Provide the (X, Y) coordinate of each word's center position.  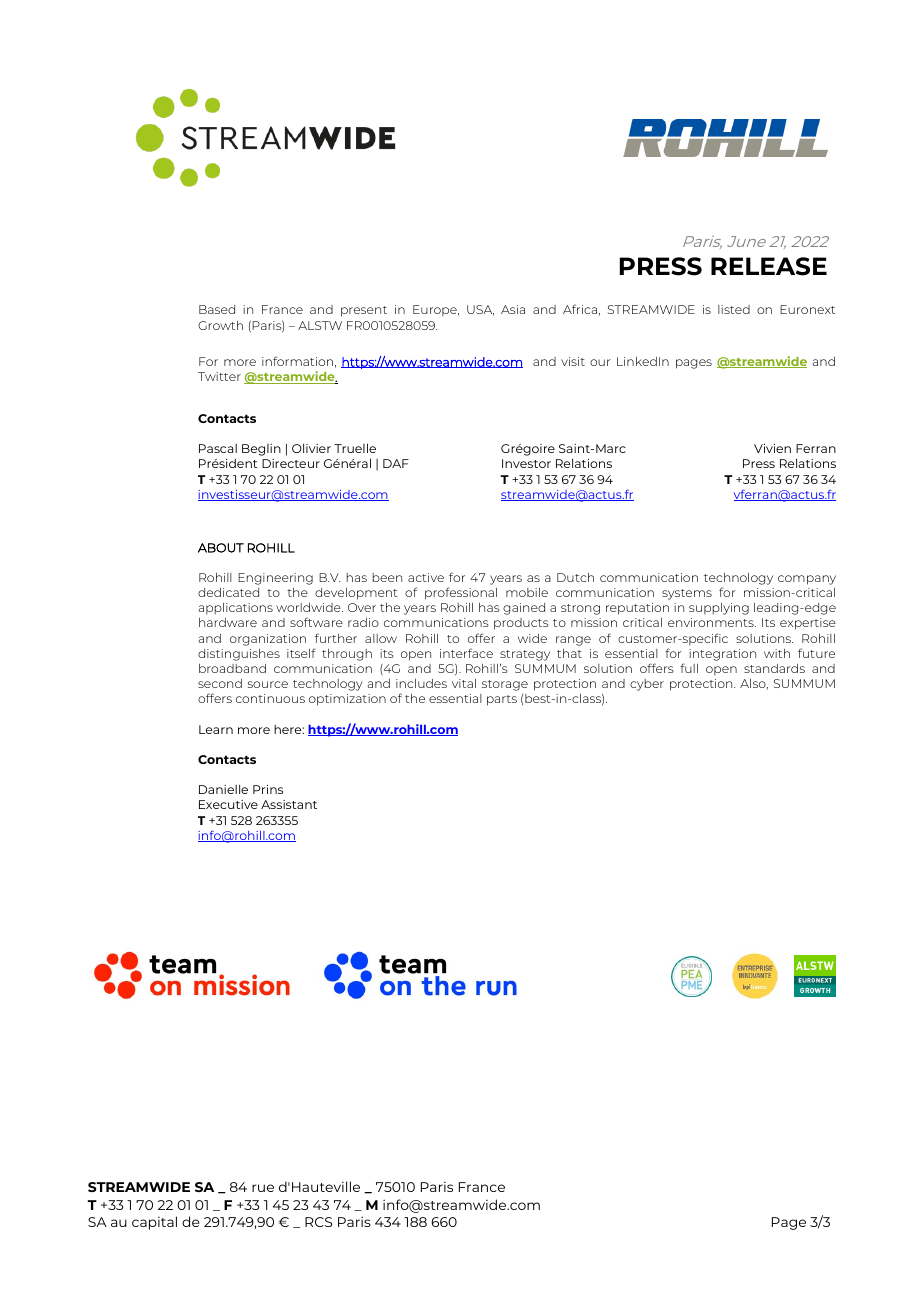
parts (502, 700)
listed (734, 309)
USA (480, 310)
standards (774, 668)
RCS (318, 1222)
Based (217, 309)
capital (154, 1223)
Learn (216, 729)
